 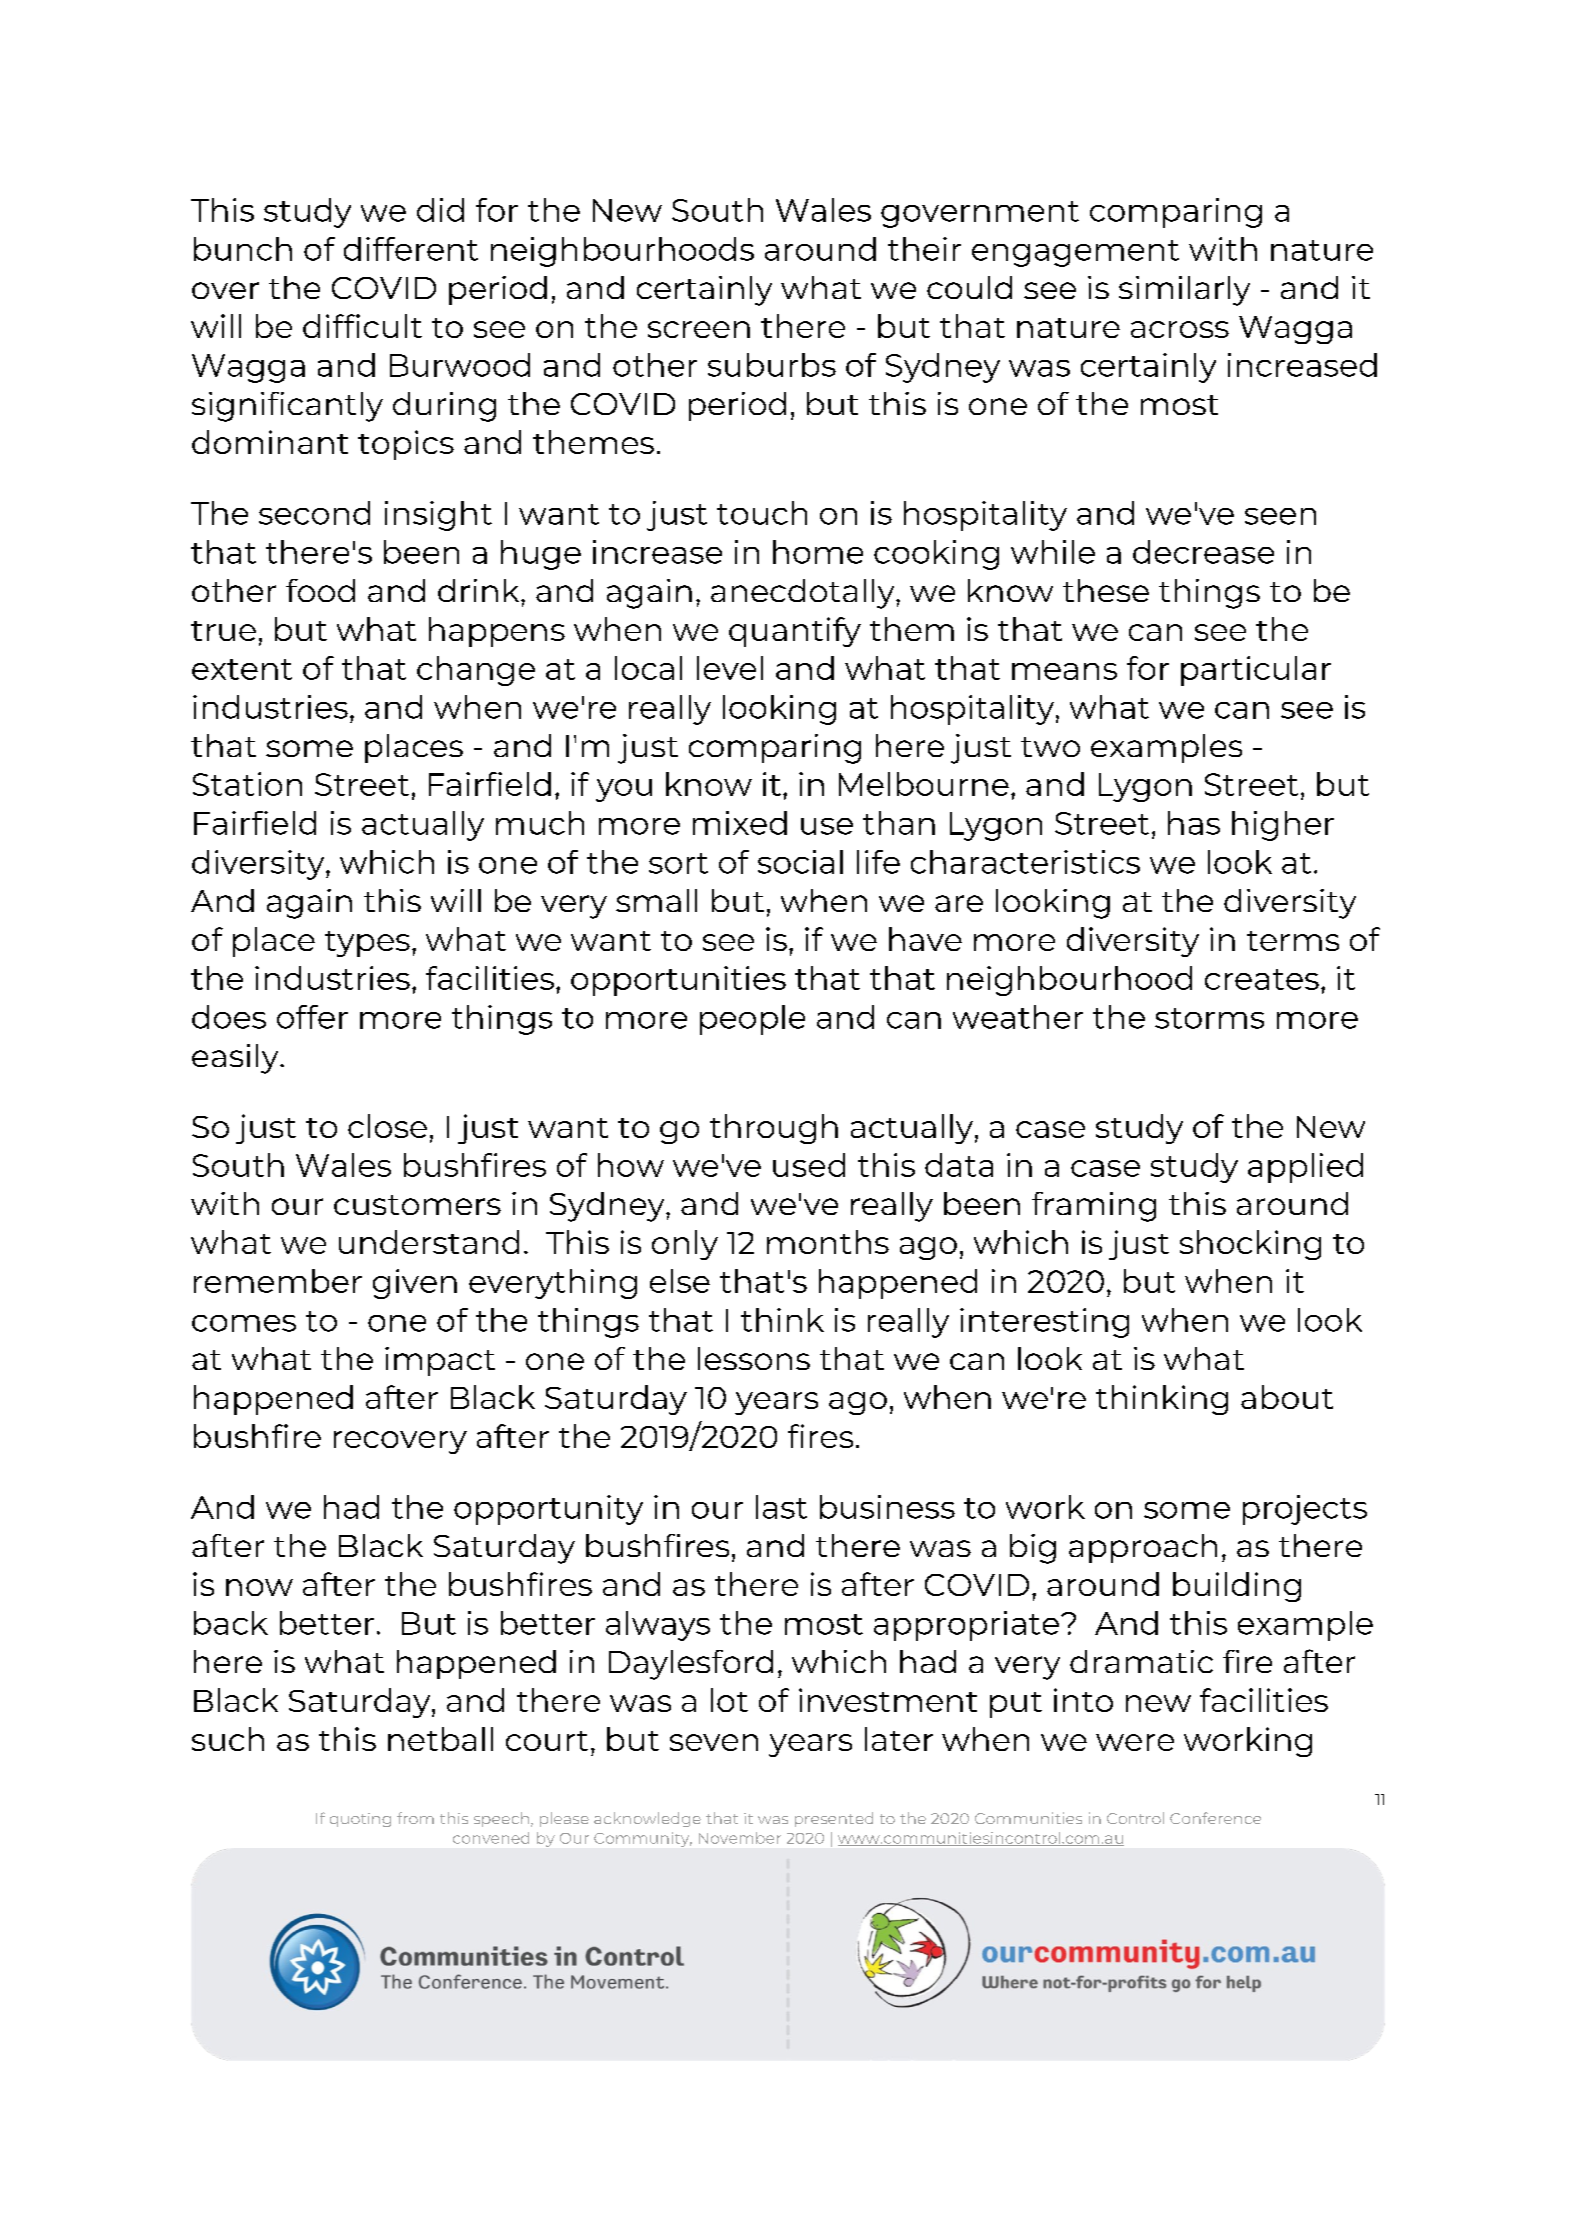 What do you see at coordinates (360, 1820) in the image?
I see `quoting` at bounding box center [360, 1820].
